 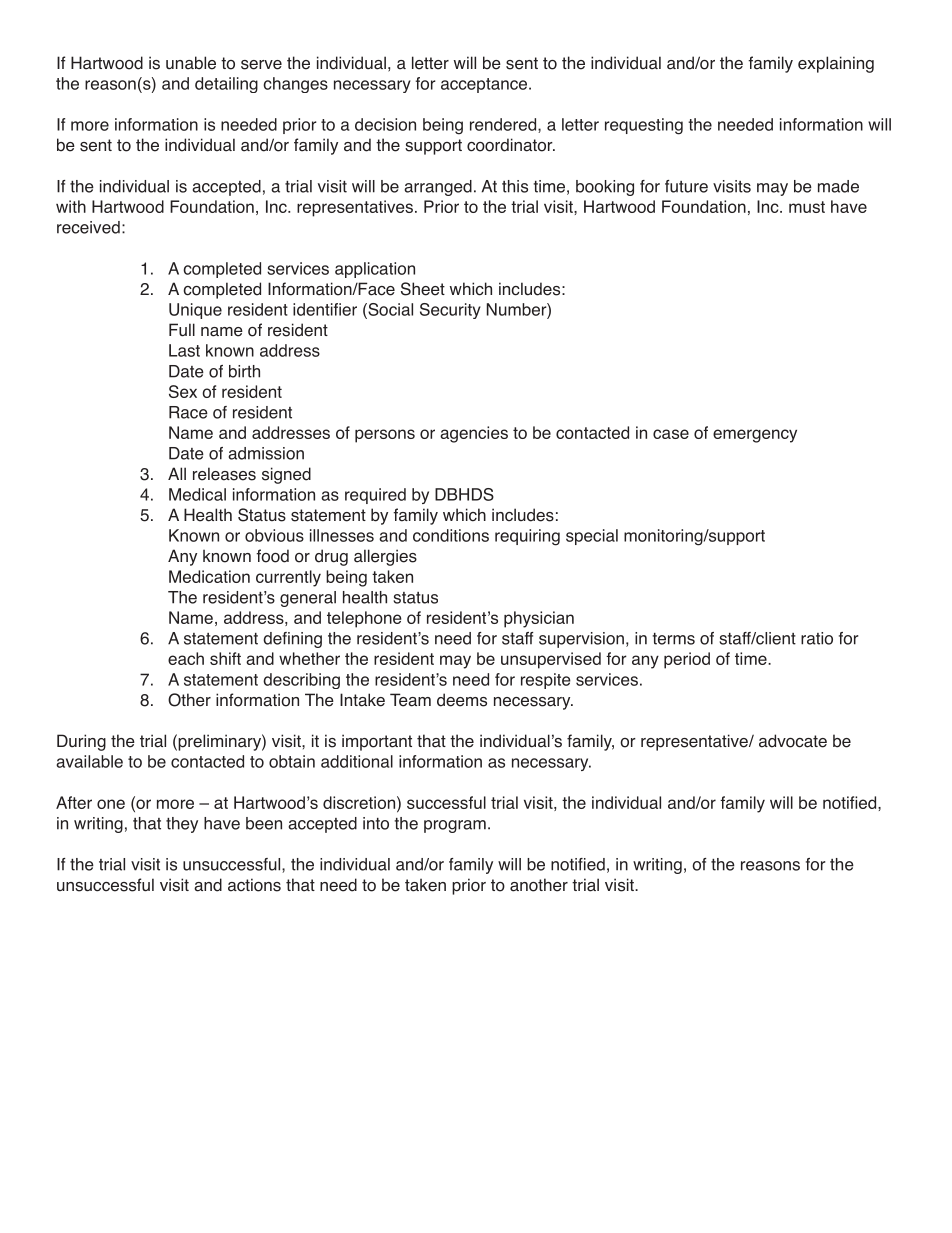 I want to click on agencies, so click(x=474, y=434).
